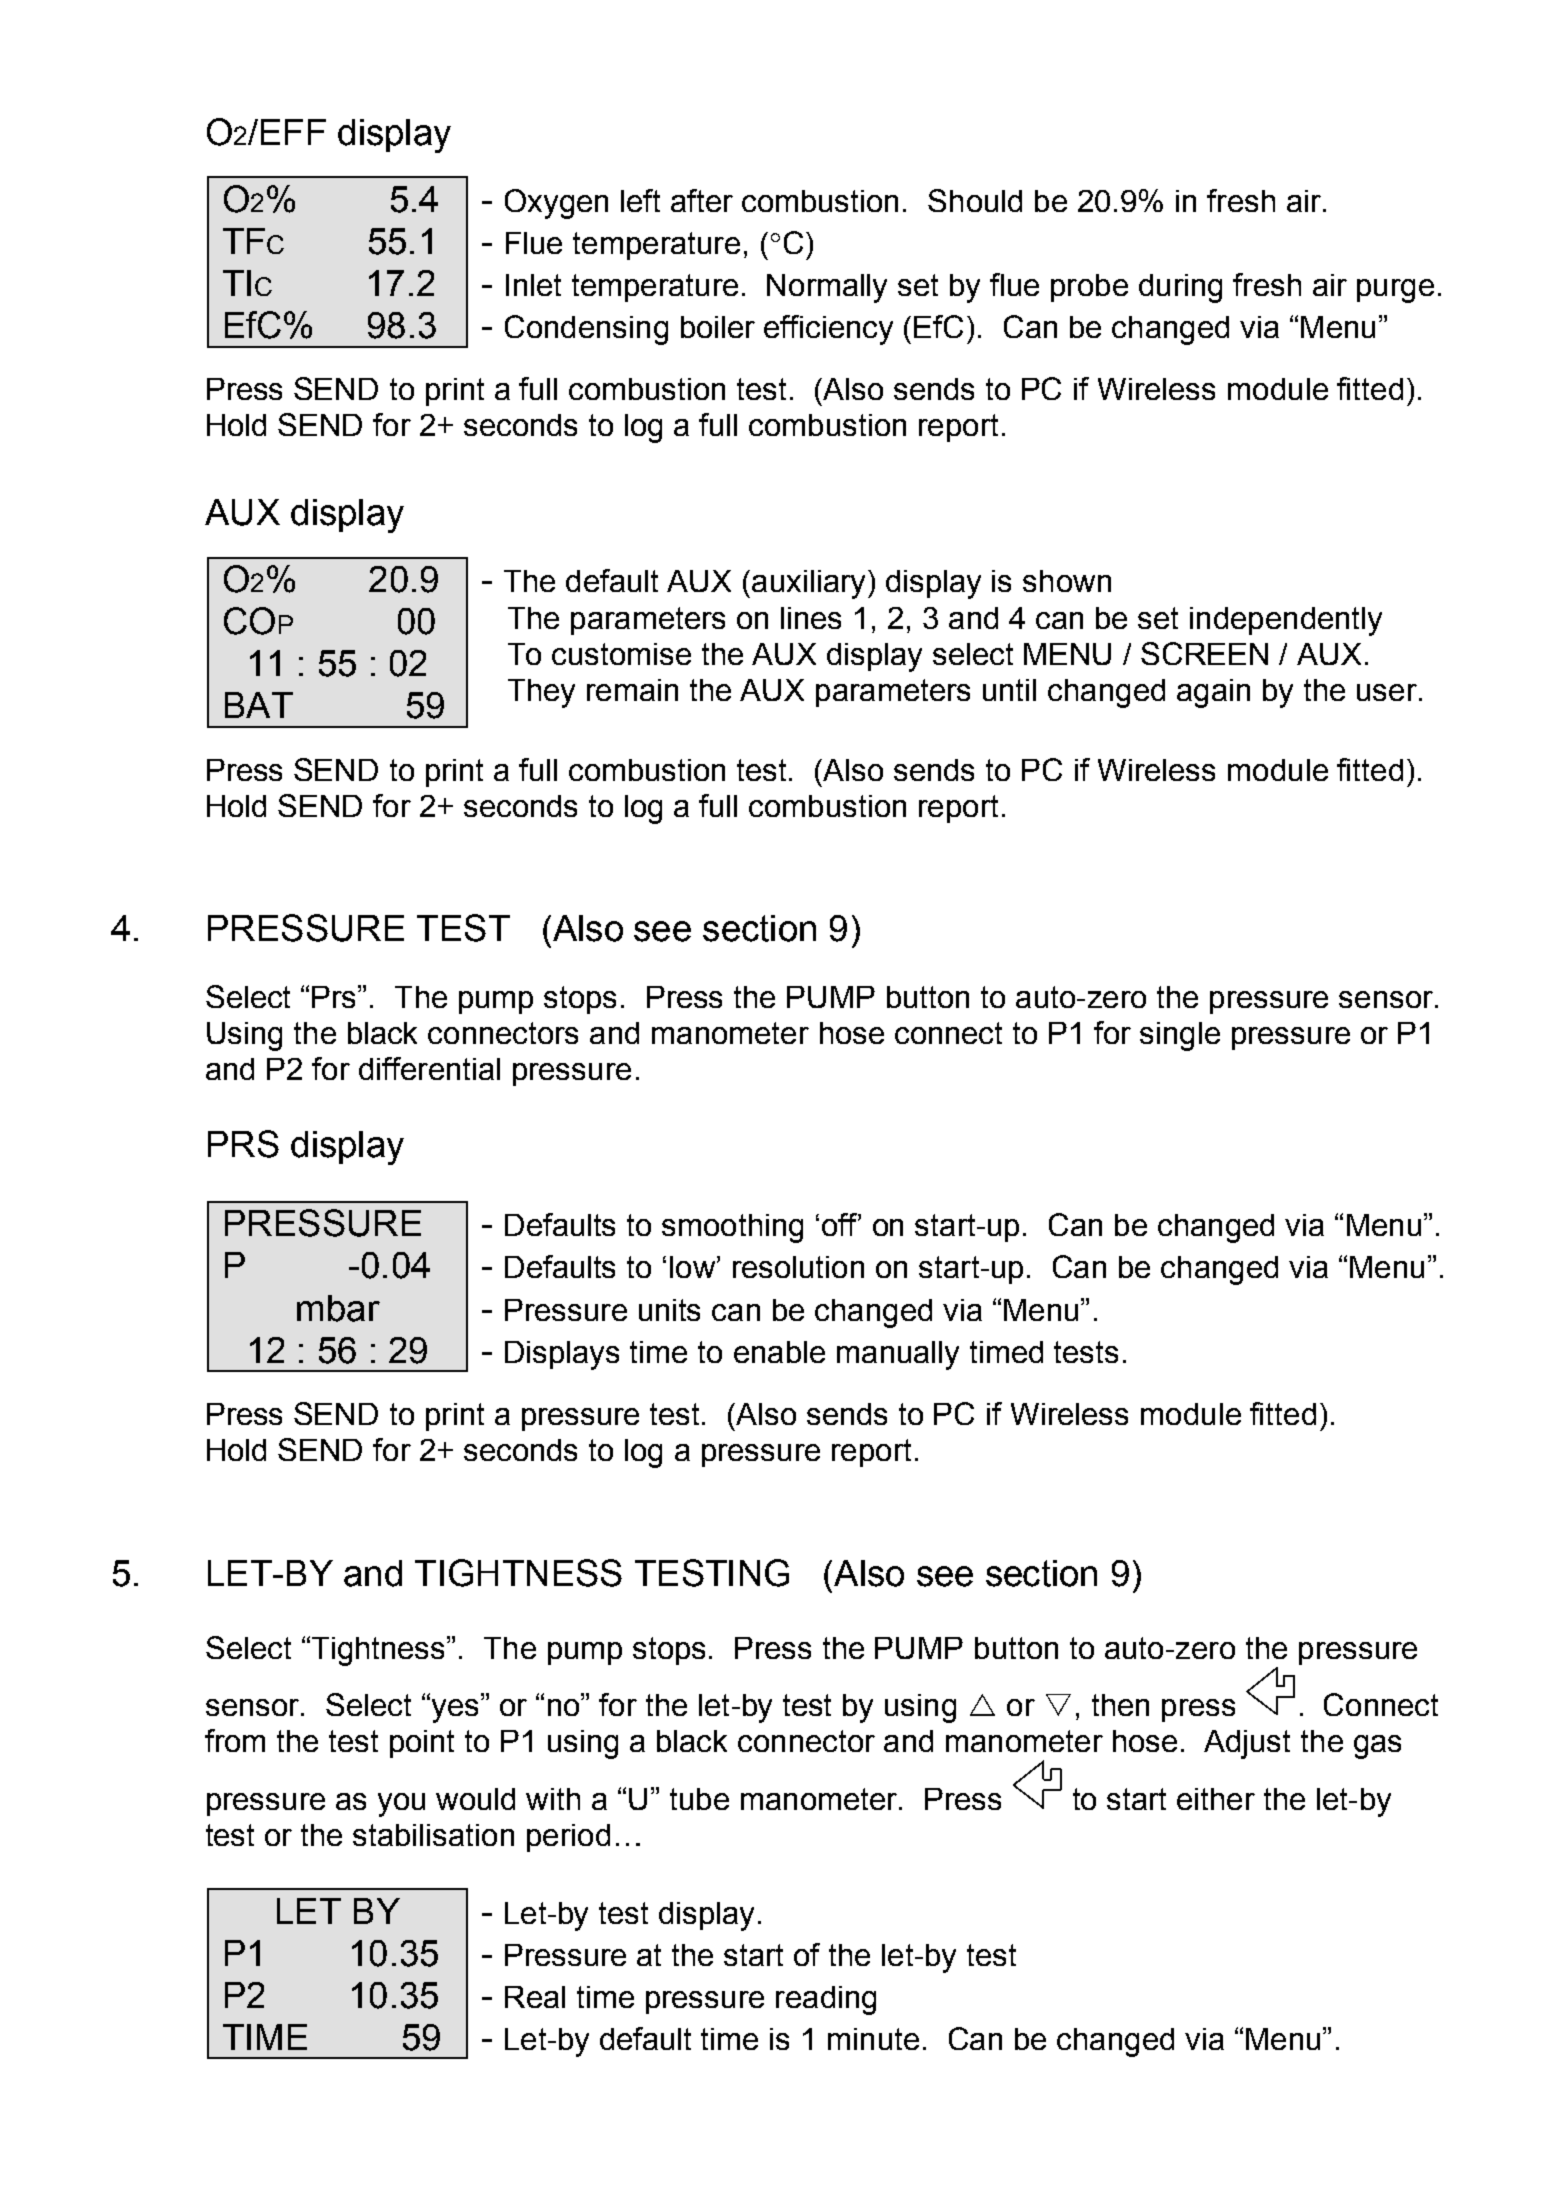 The width and height of the image is (1552, 2195). I want to click on BAT, so click(259, 705).
